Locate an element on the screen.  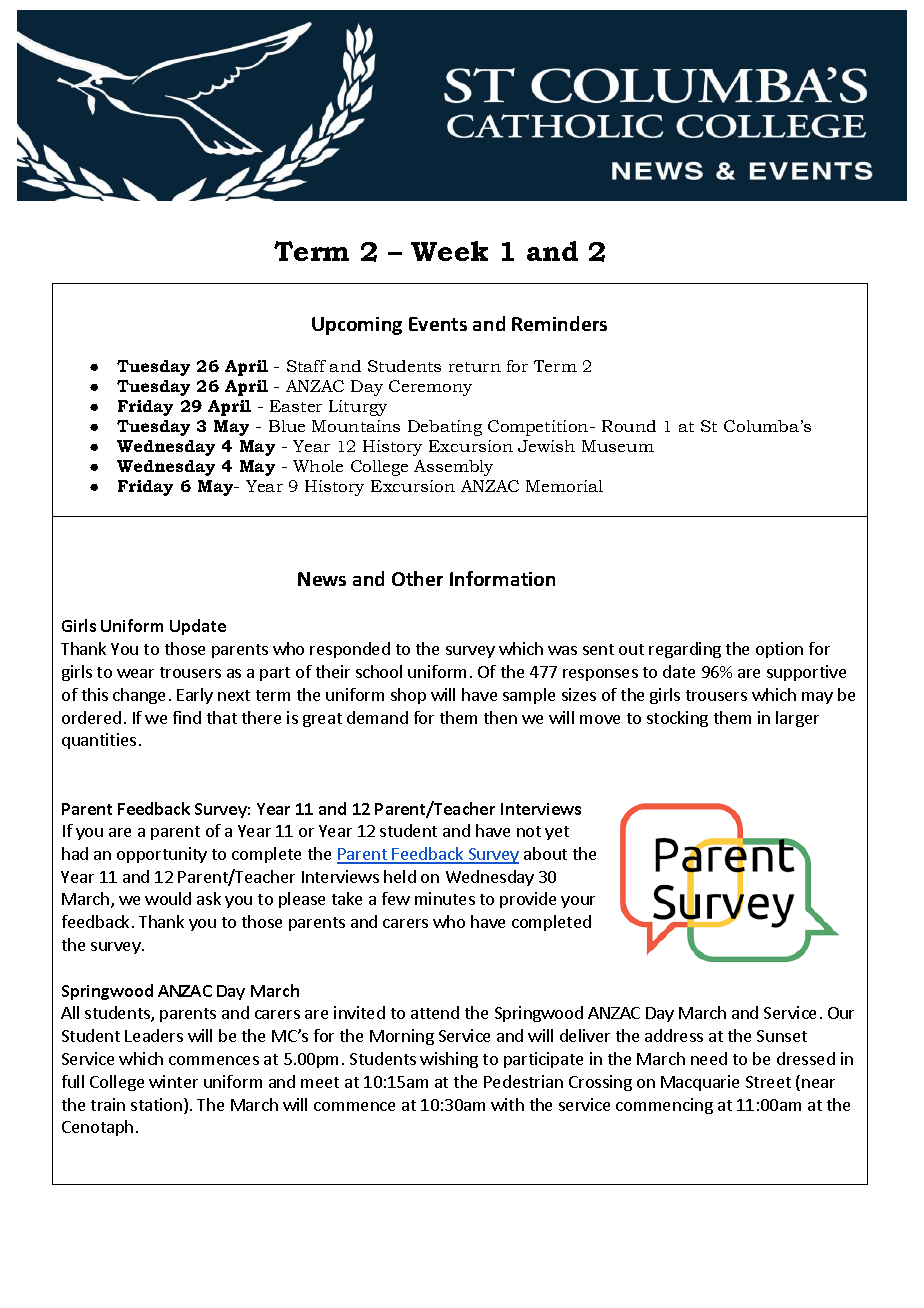
Reminders is located at coordinates (559, 323).
